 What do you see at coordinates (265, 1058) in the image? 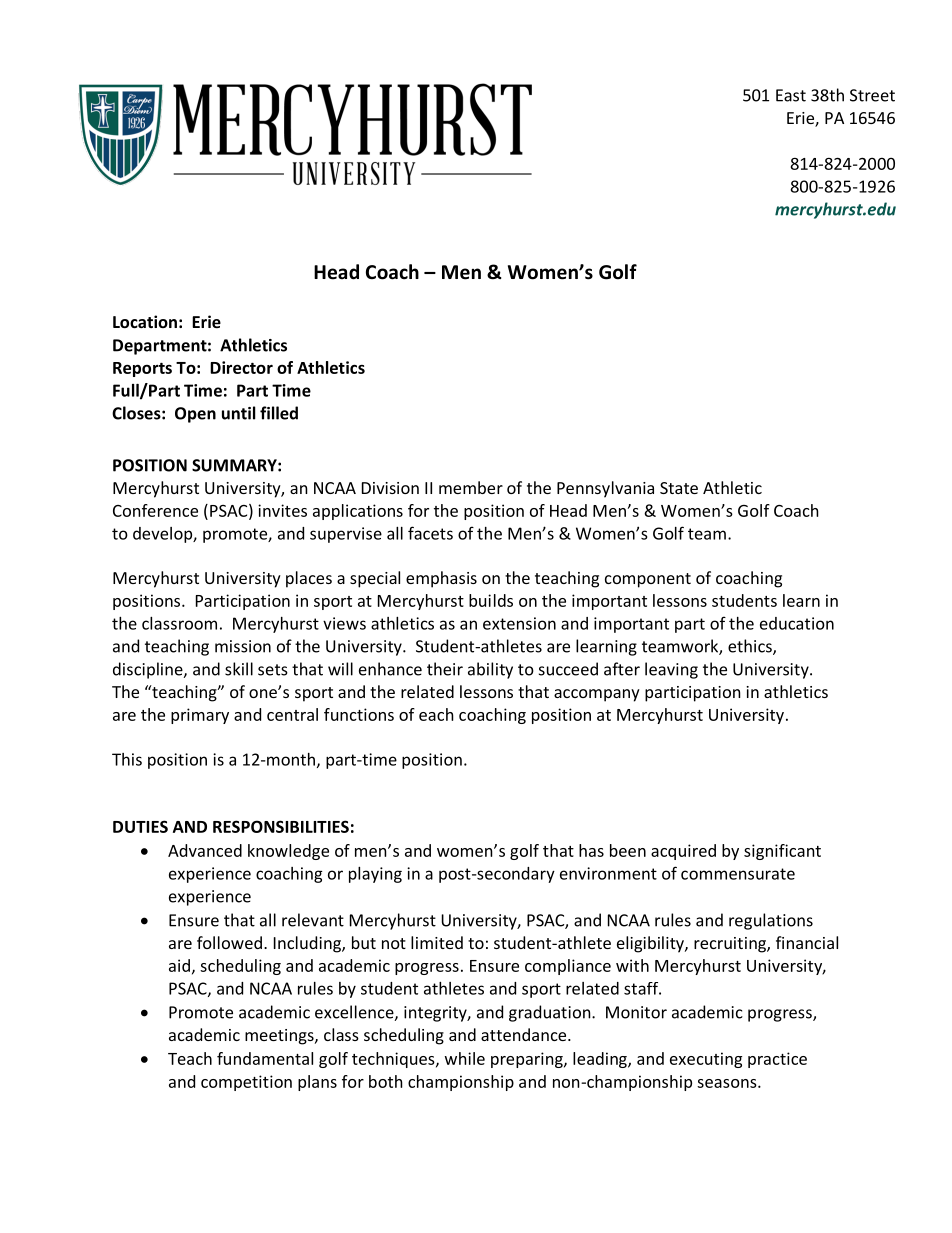
I see `fundamental` at bounding box center [265, 1058].
